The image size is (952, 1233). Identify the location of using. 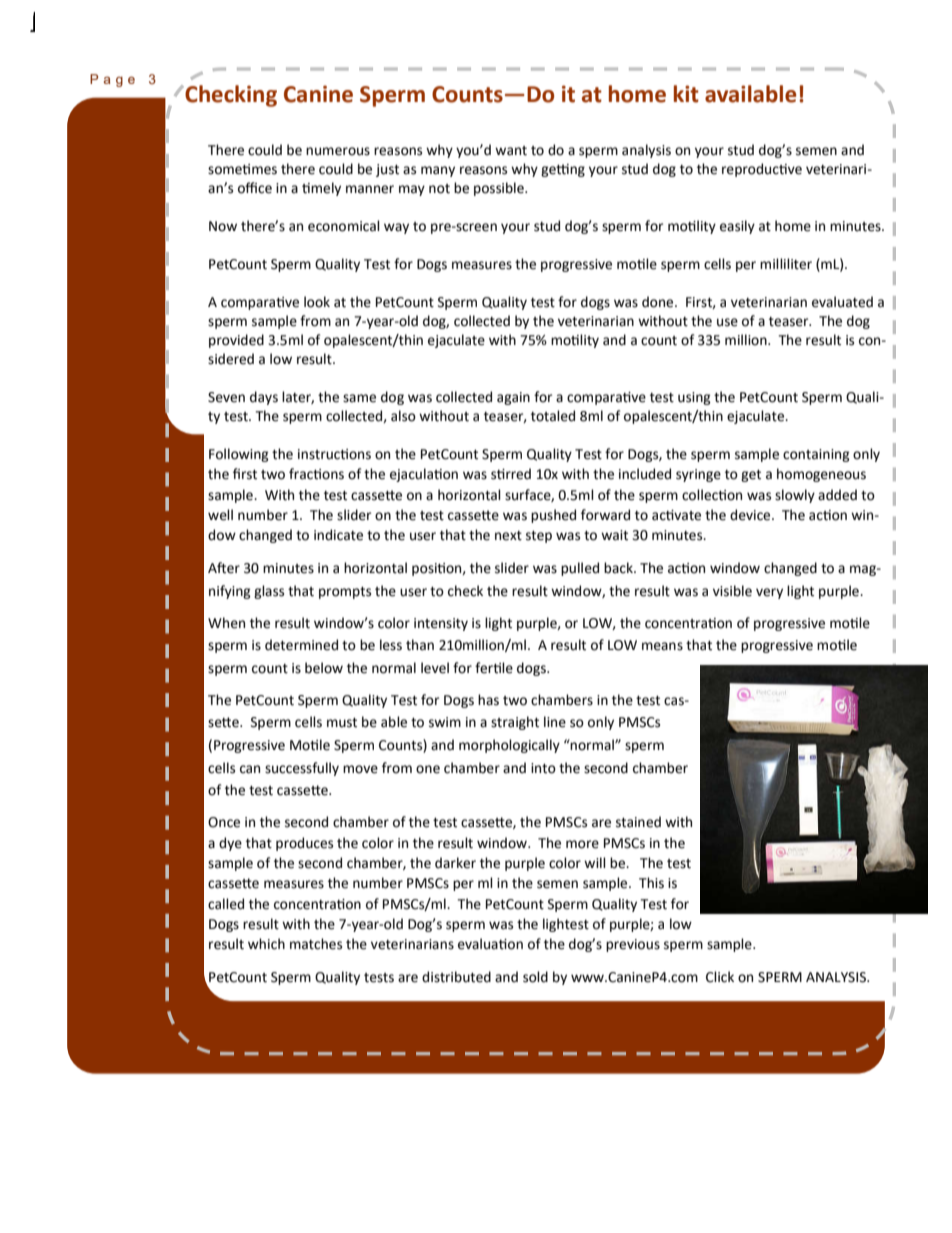
(694, 398).
